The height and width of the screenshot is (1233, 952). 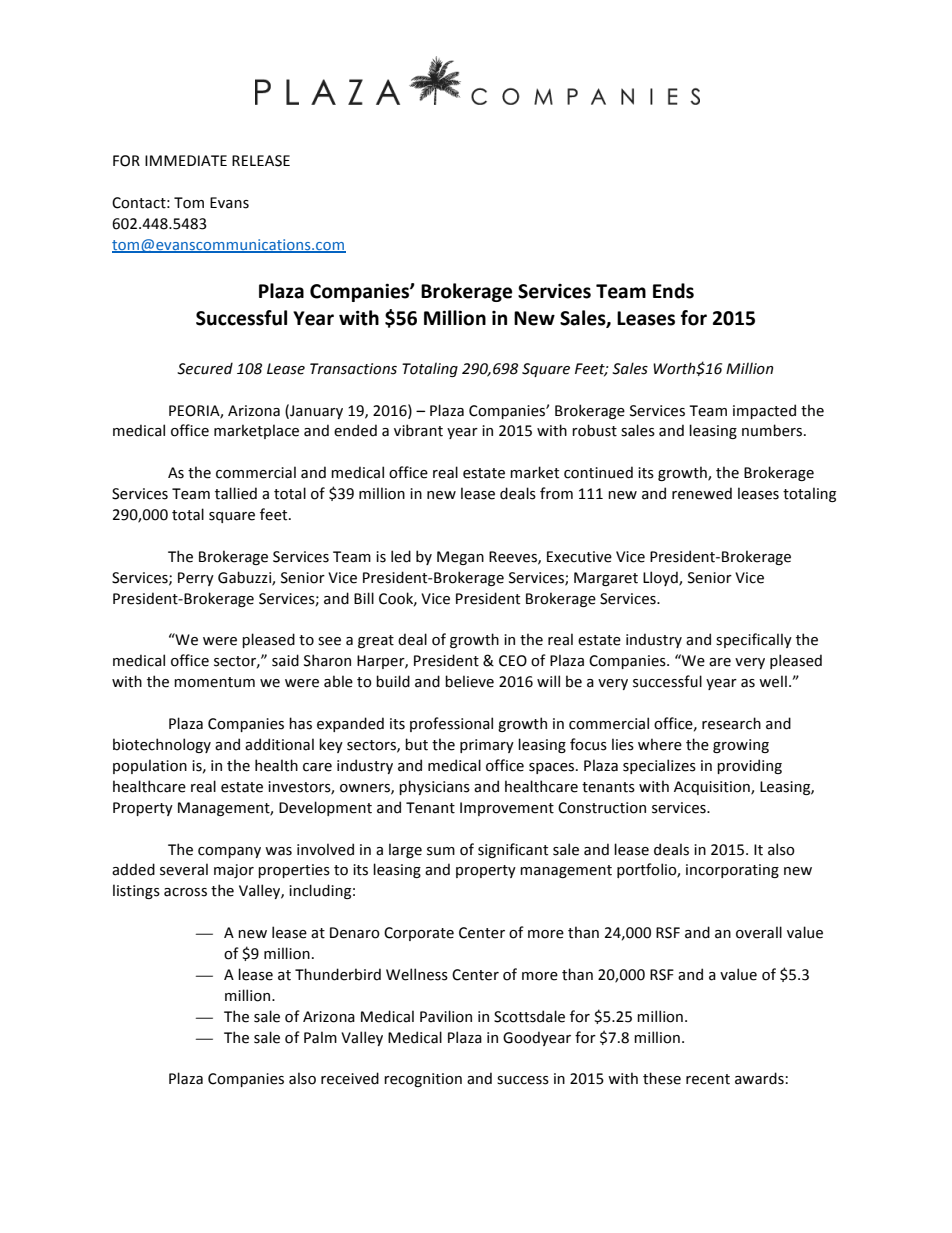 I want to click on Acquisition, so click(x=713, y=788).
